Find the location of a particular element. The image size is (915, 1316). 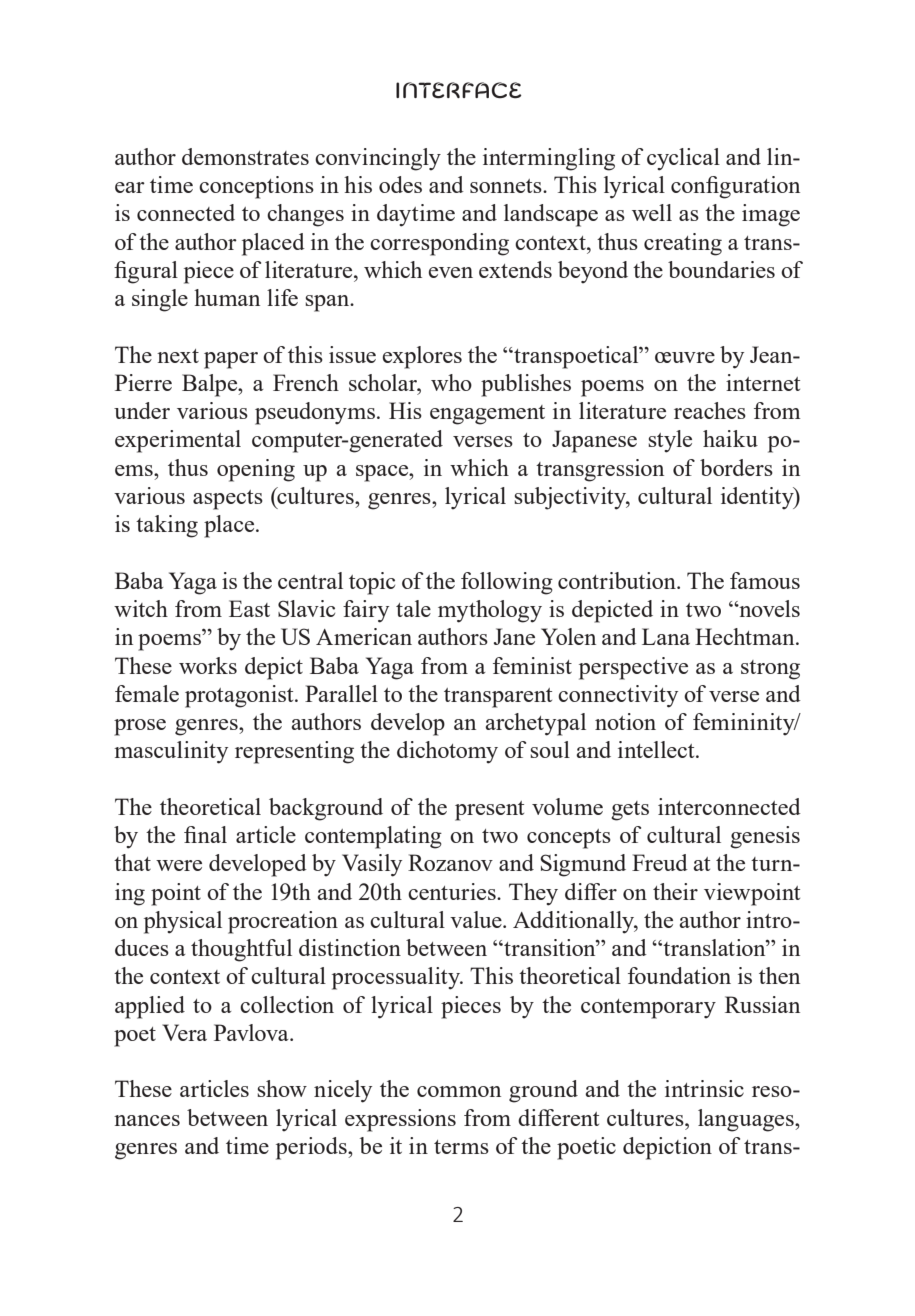

common is located at coordinates (459, 1091).
